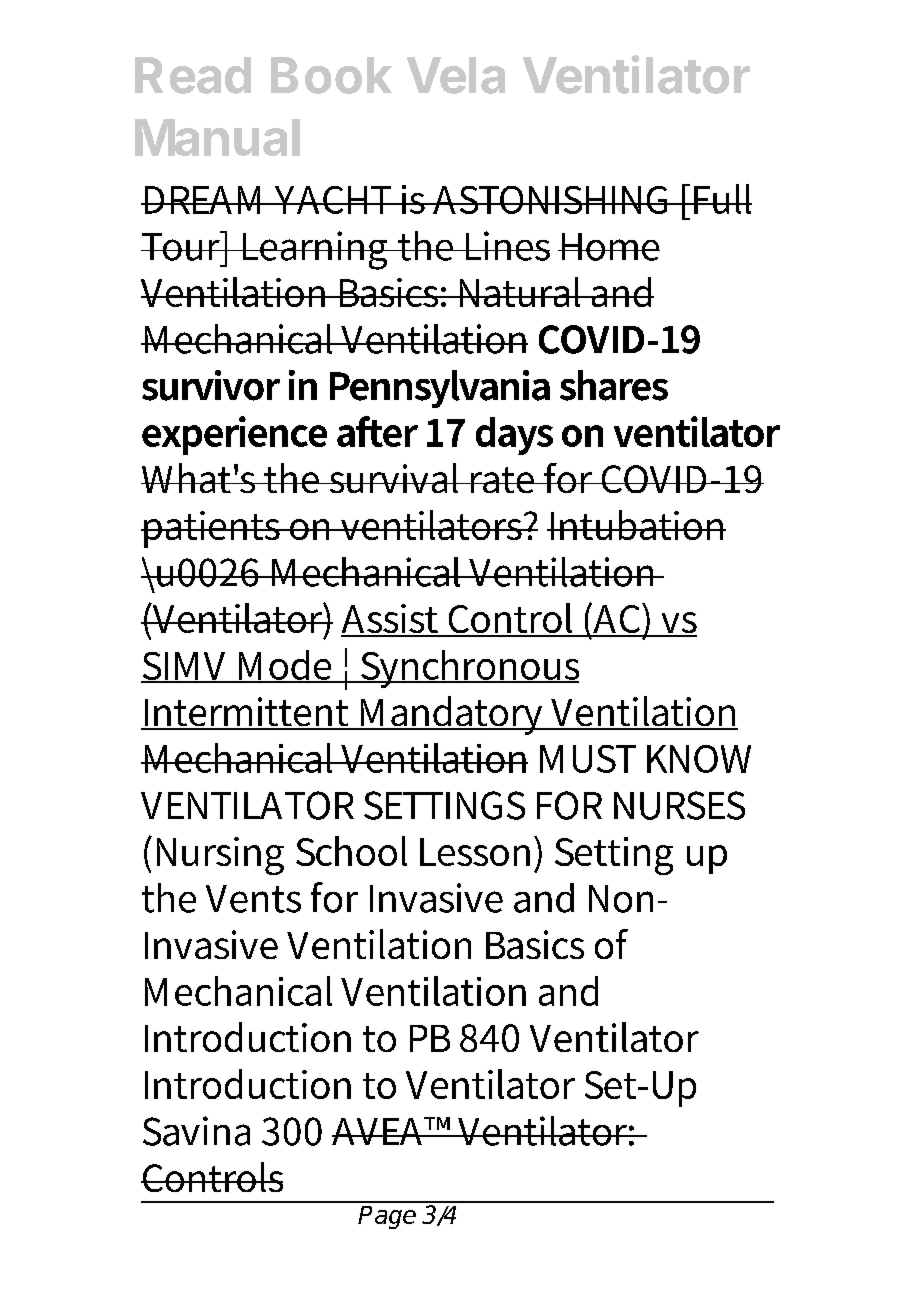 This page has height=1303, width=924. What do you see at coordinates (217, 137) in the page?
I see `Manual` at bounding box center [217, 137].
